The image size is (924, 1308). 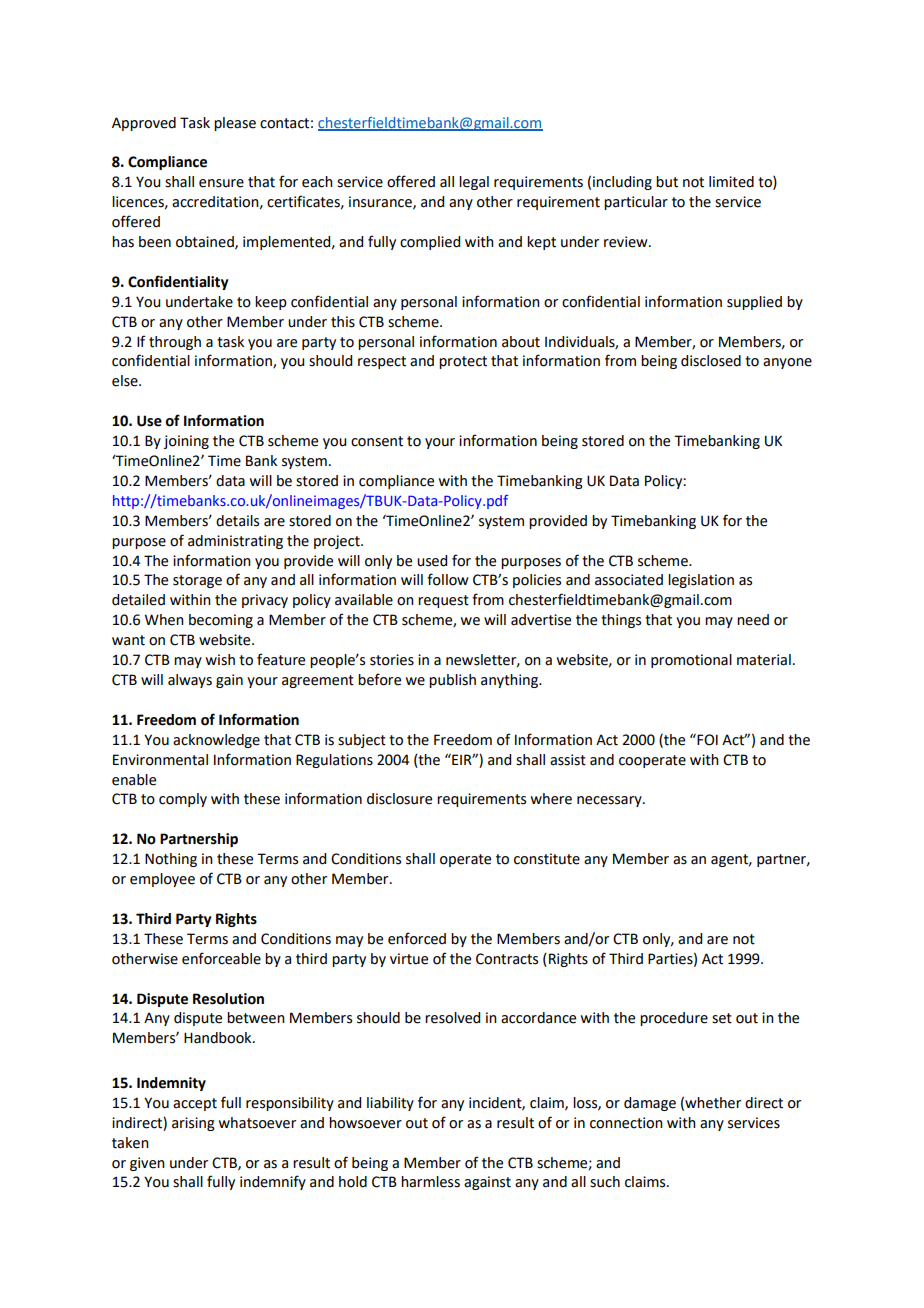 I want to click on promotional, so click(x=691, y=661).
